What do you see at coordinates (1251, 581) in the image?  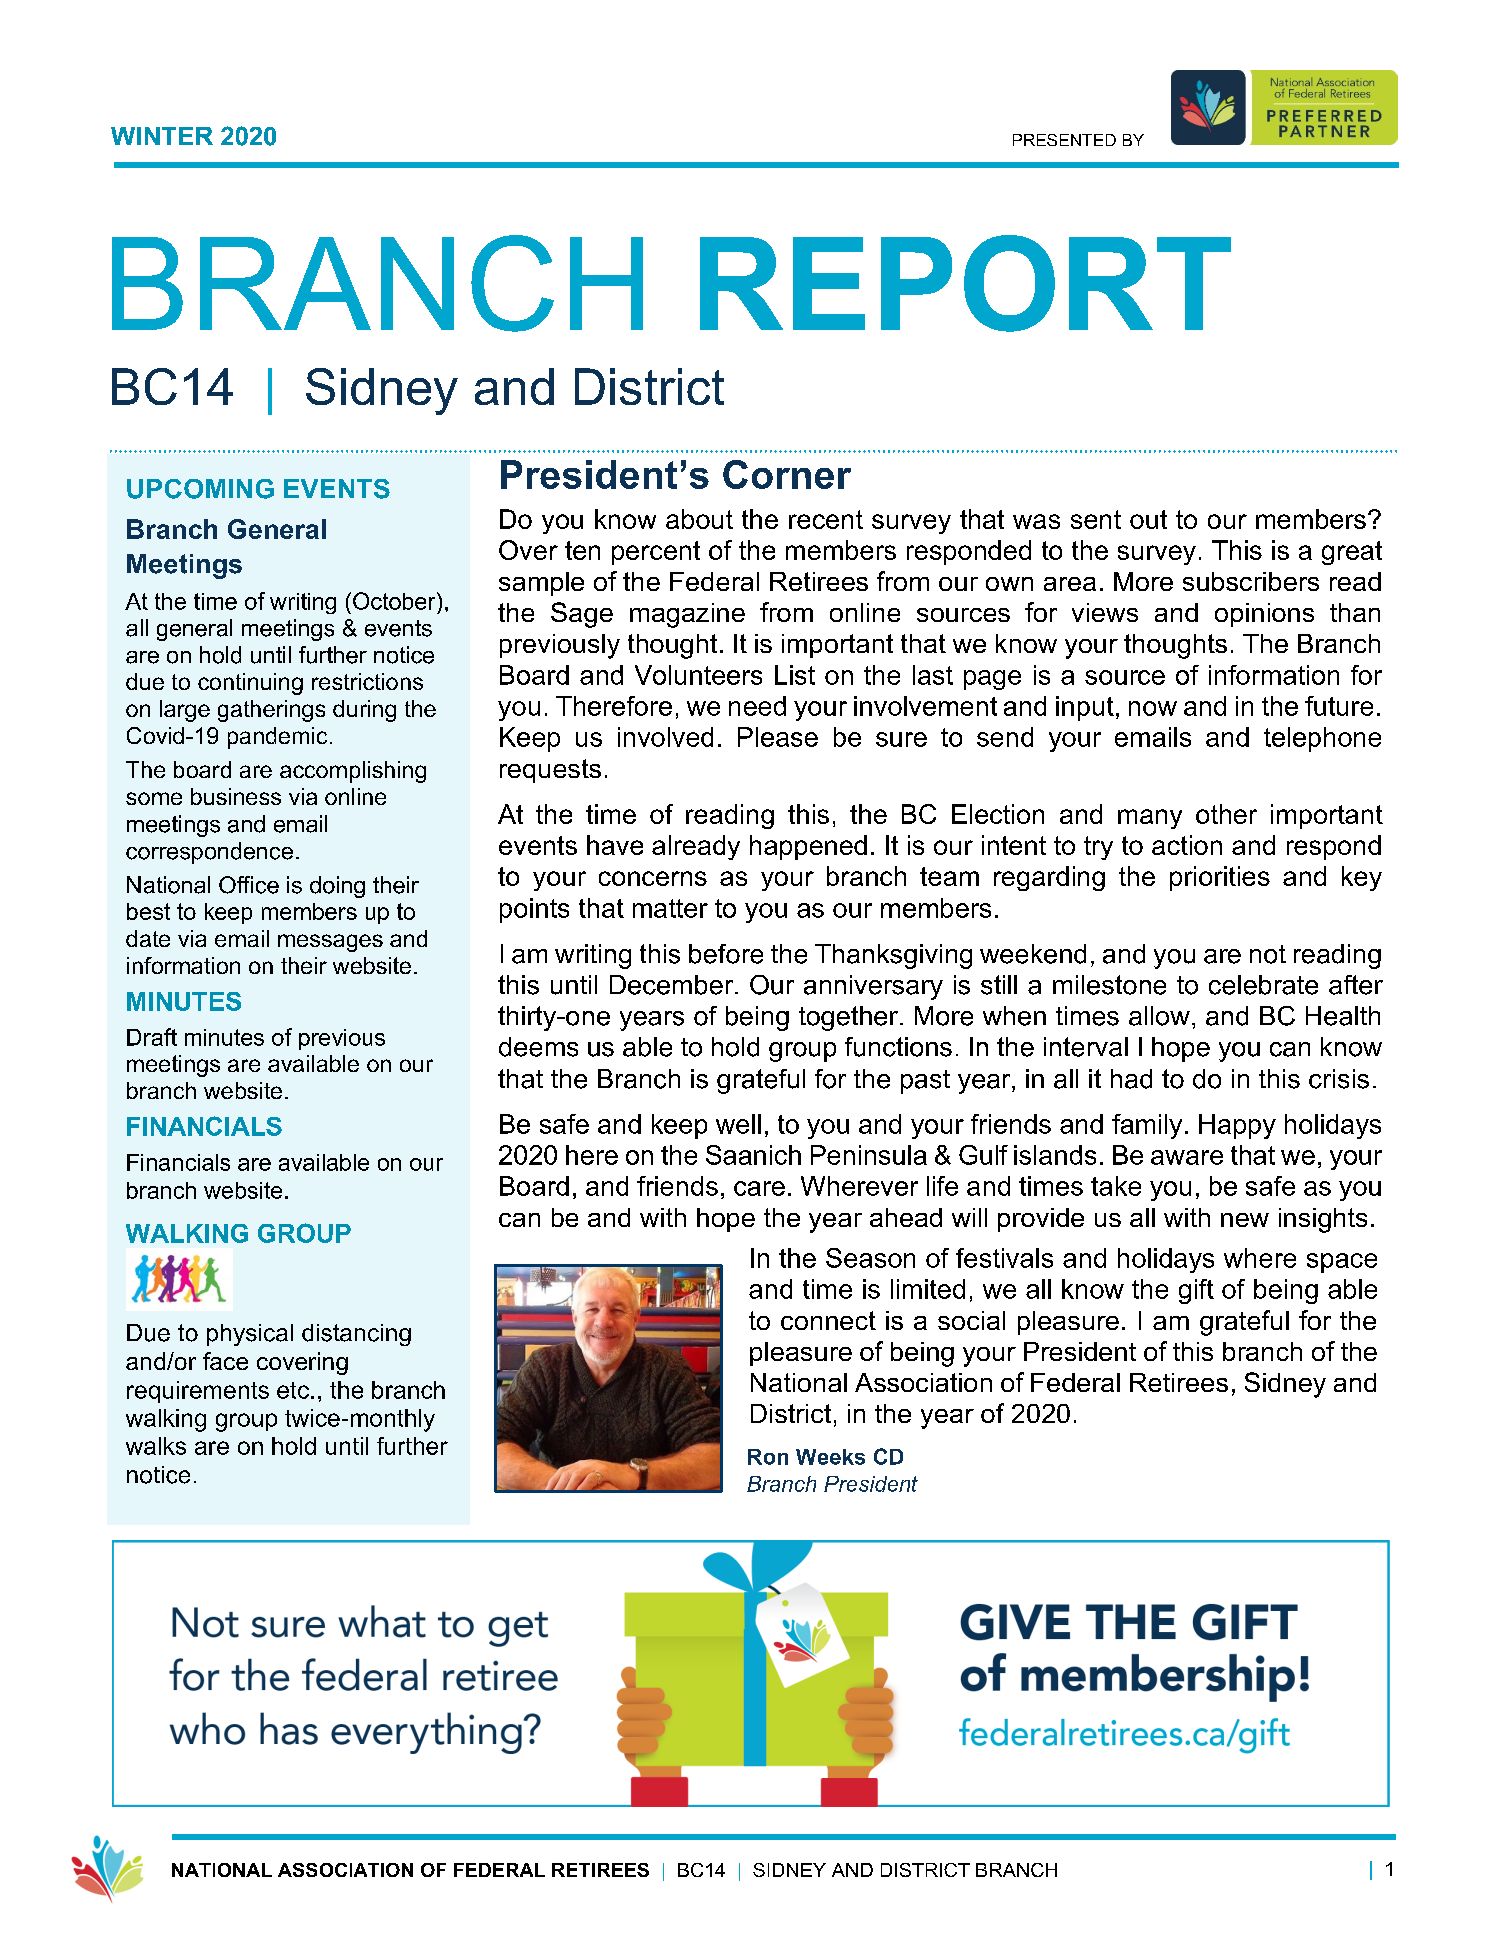 I see `subscribers` at bounding box center [1251, 581].
